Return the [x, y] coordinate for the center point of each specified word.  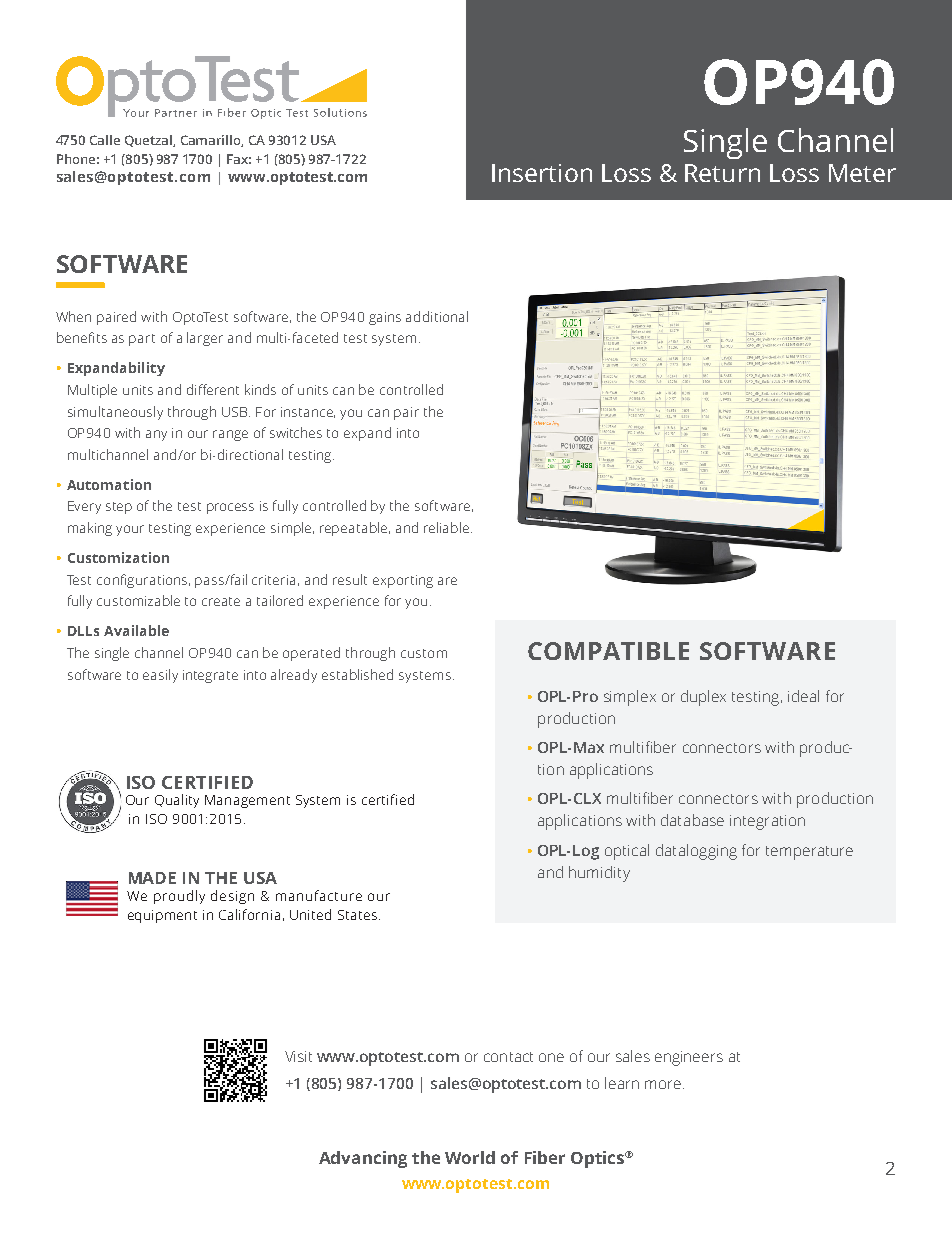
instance [308, 412]
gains [385, 318]
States [359, 915]
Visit [298, 1056]
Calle [105, 140]
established [357, 674]
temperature [809, 853]
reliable [446, 527]
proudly [179, 897]
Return [722, 173]
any [156, 435]
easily [160, 676]
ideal [803, 696]
